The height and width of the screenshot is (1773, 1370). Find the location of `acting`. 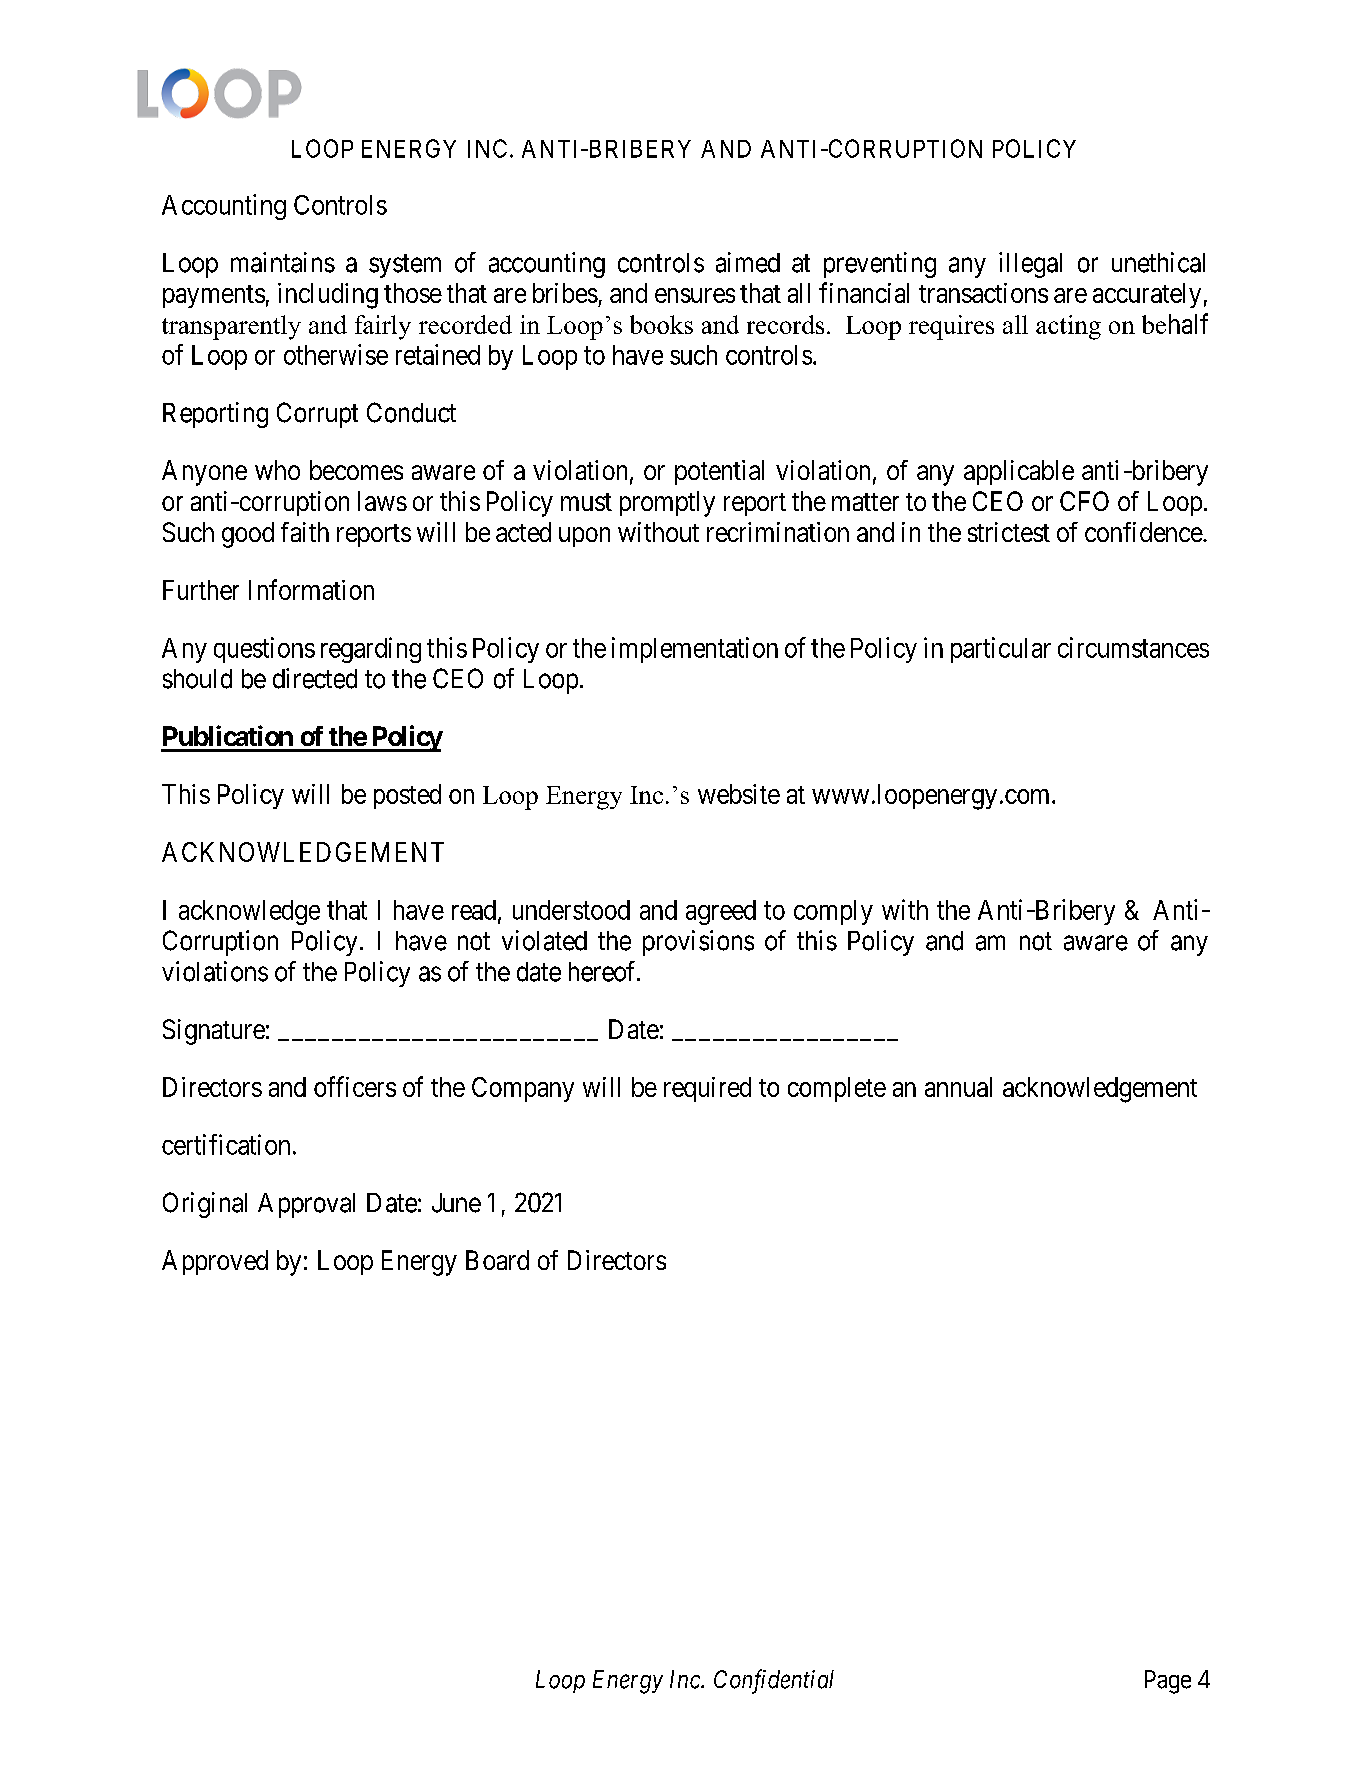

acting is located at coordinates (1068, 327).
